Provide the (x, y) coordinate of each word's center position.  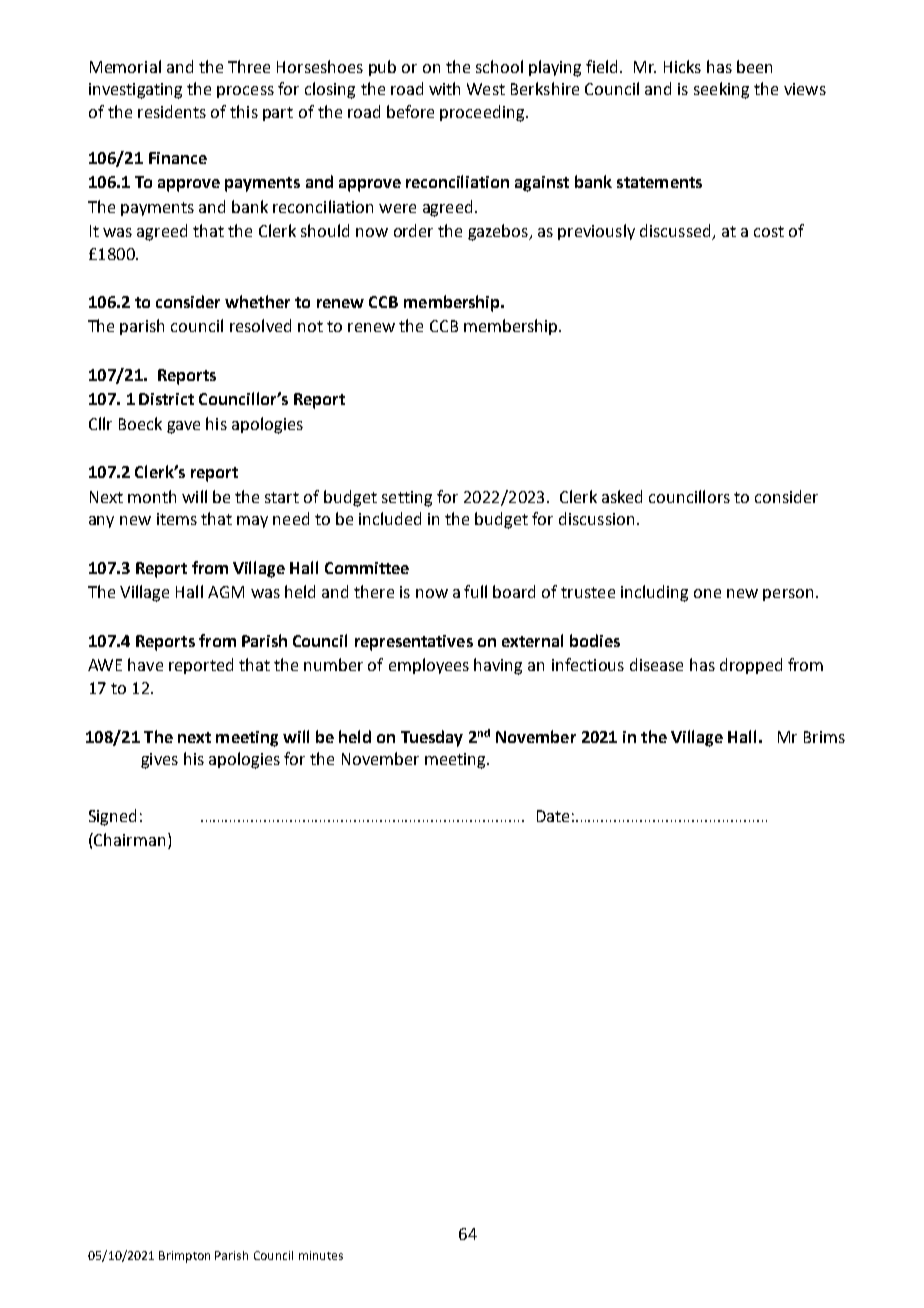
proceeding (483, 113)
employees (429, 666)
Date (553, 816)
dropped (751, 666)
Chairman (128, 839)
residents (172, 111)
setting (407, 499)
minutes (321, 1255)
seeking (721, 90)
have (145, 664)
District (166, 399)
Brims (824, 737)
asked (622, 496)
